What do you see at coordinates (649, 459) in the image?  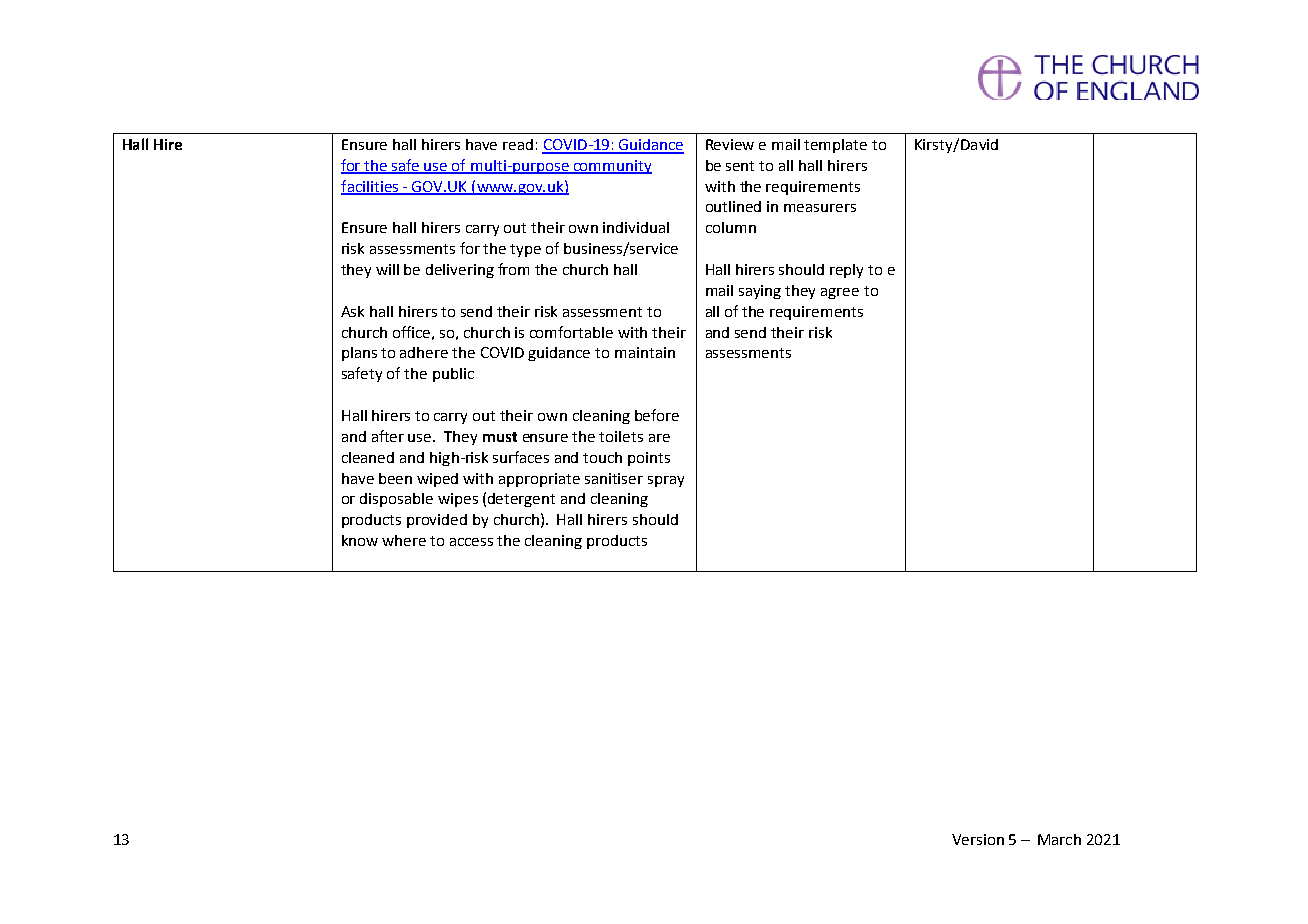 I see `points` at bounding box center [649, 459].
